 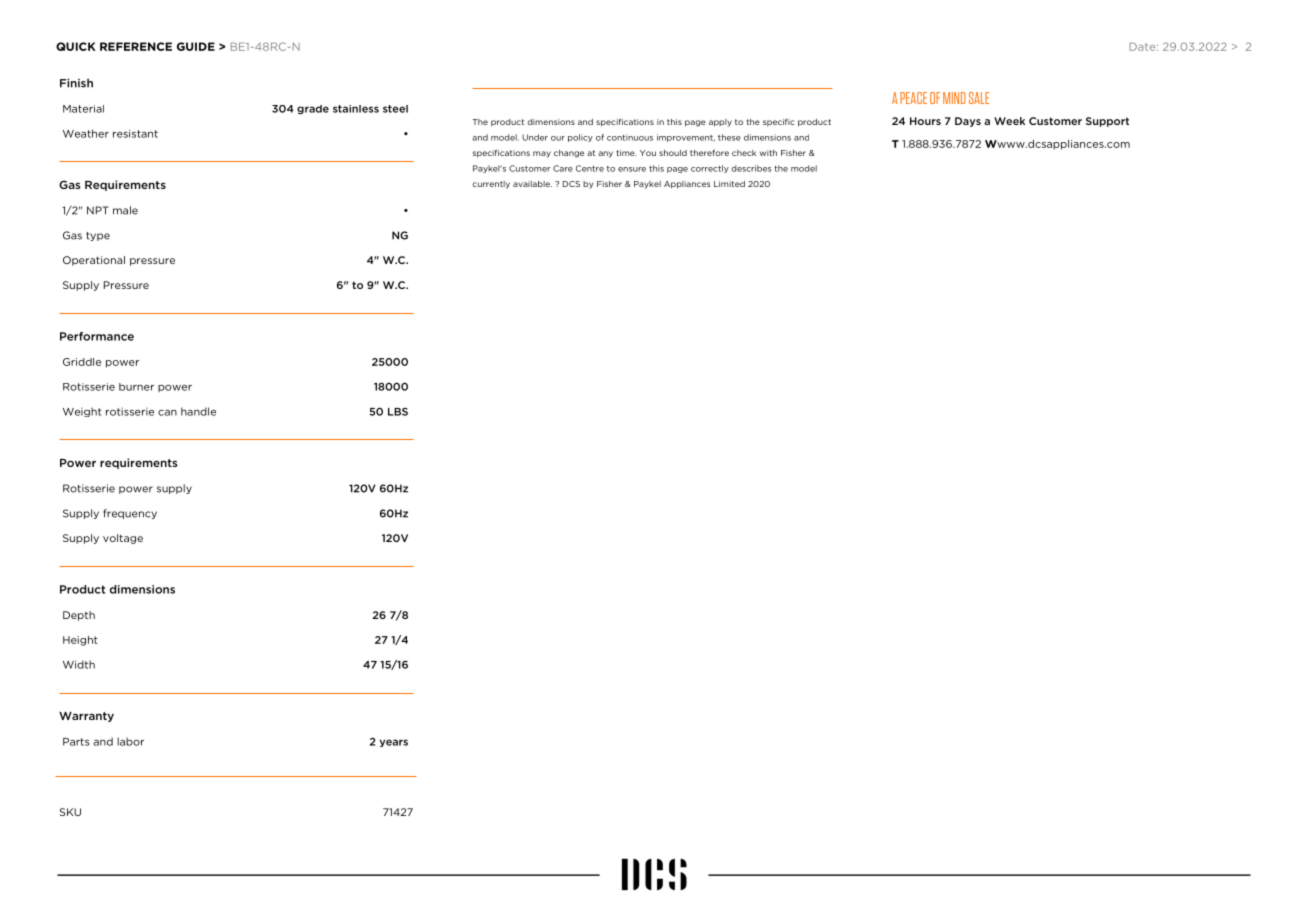 I want to click on policy, so click(x=580, y=138).
